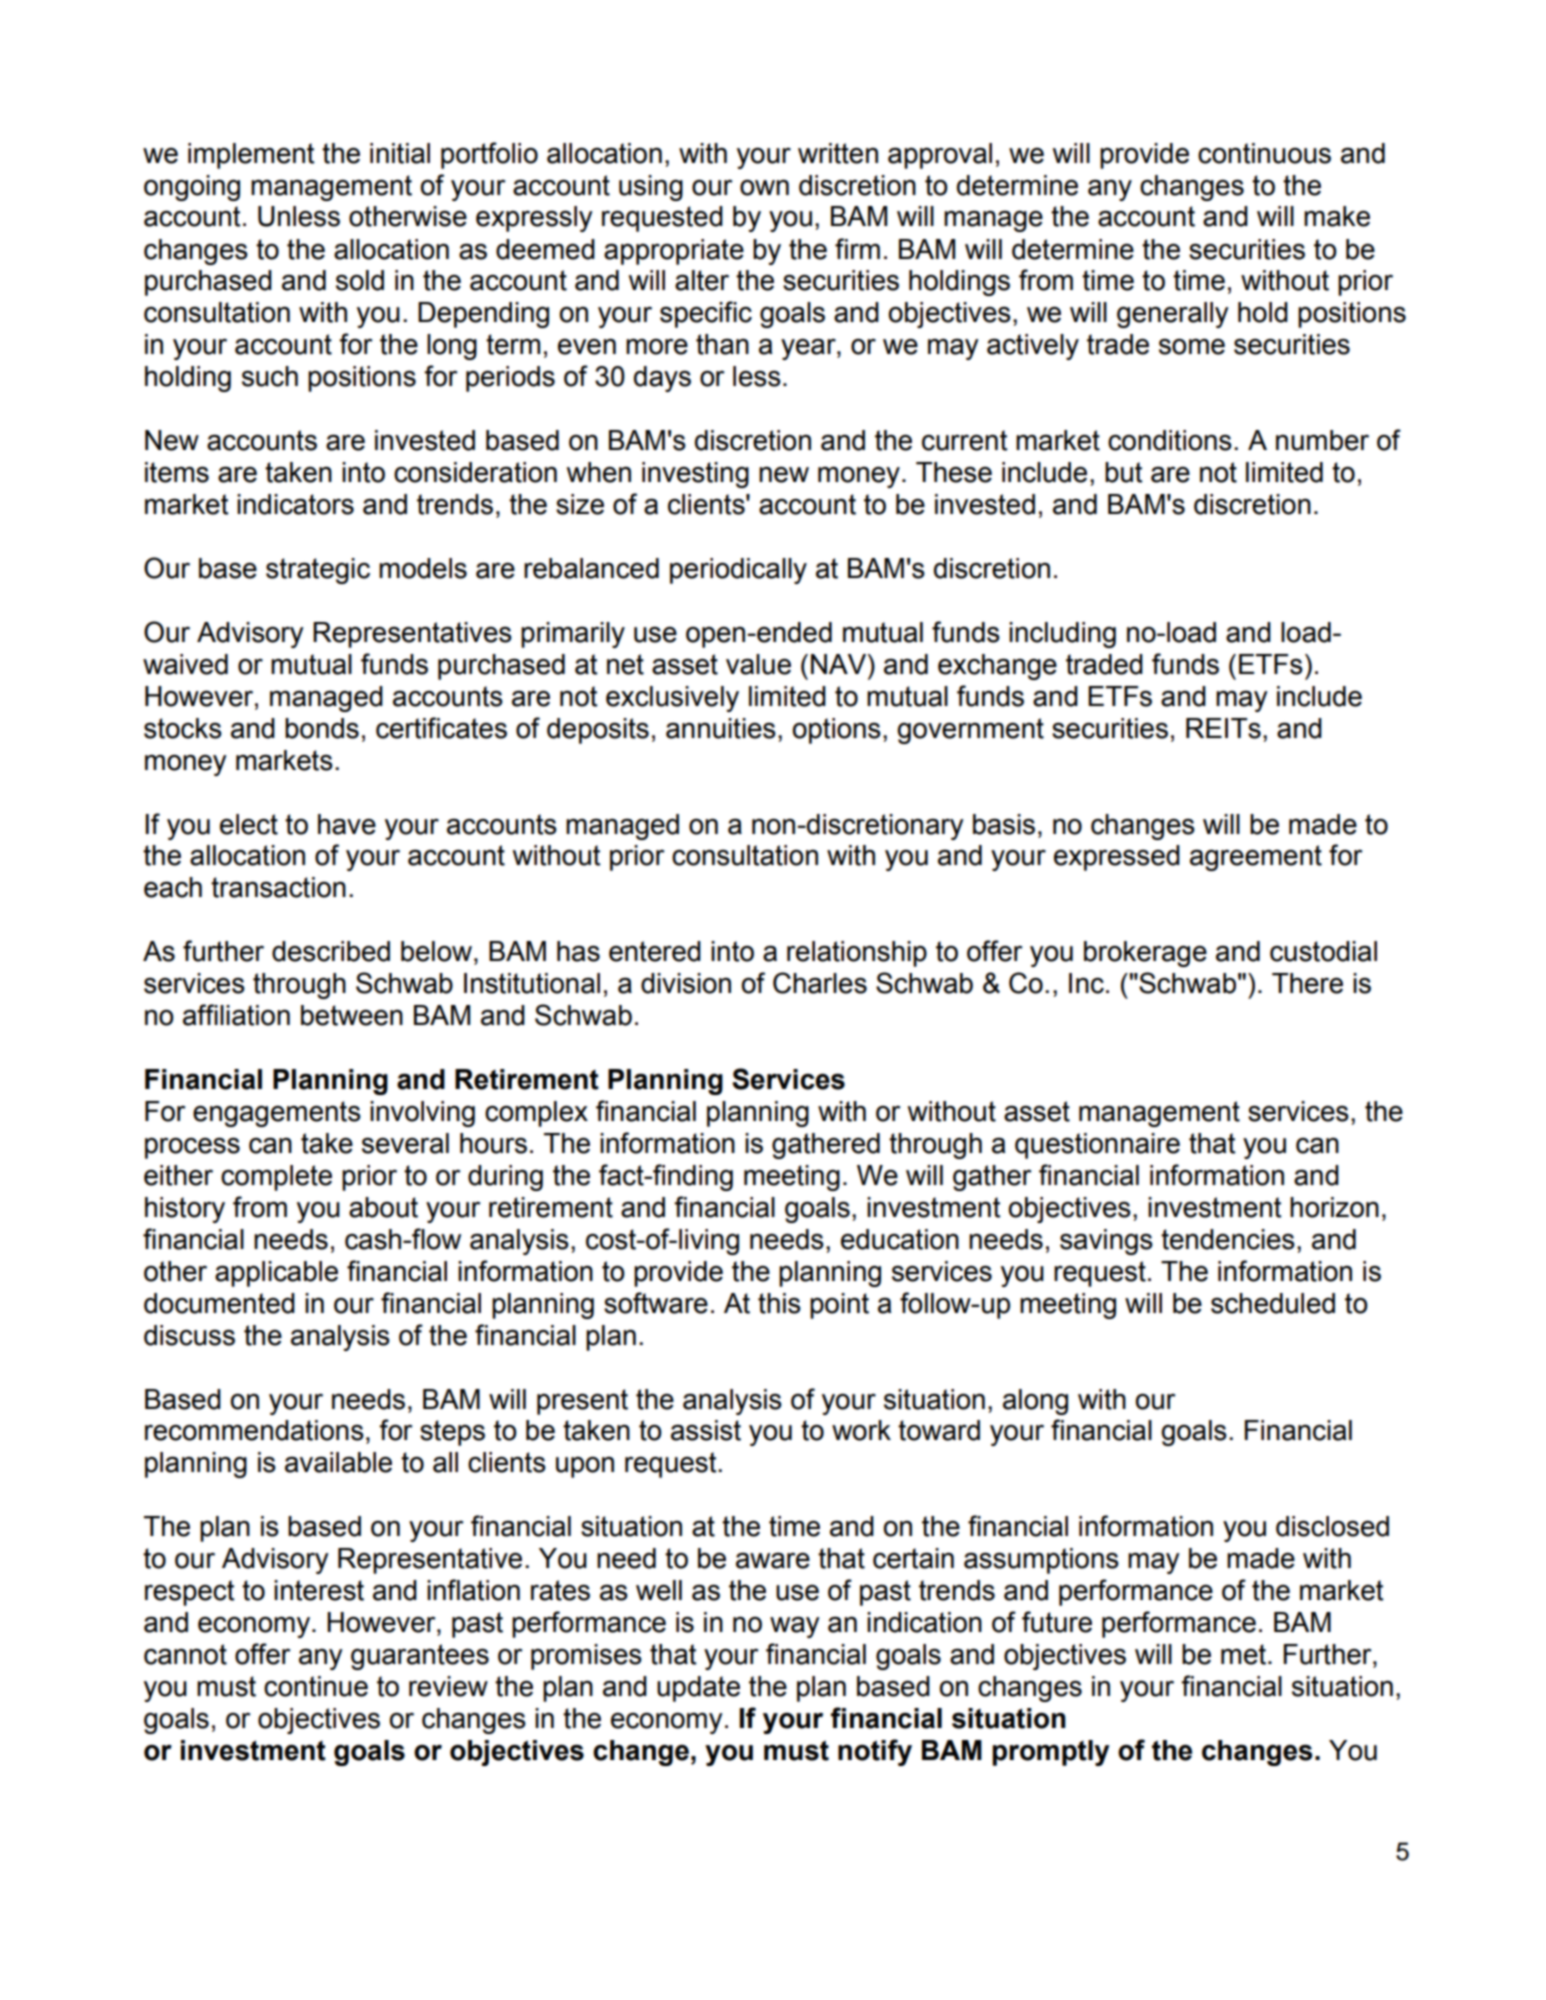  Describe the element at coordinates (276, 1274) in the screenshot. I see `applicable` at that location.
